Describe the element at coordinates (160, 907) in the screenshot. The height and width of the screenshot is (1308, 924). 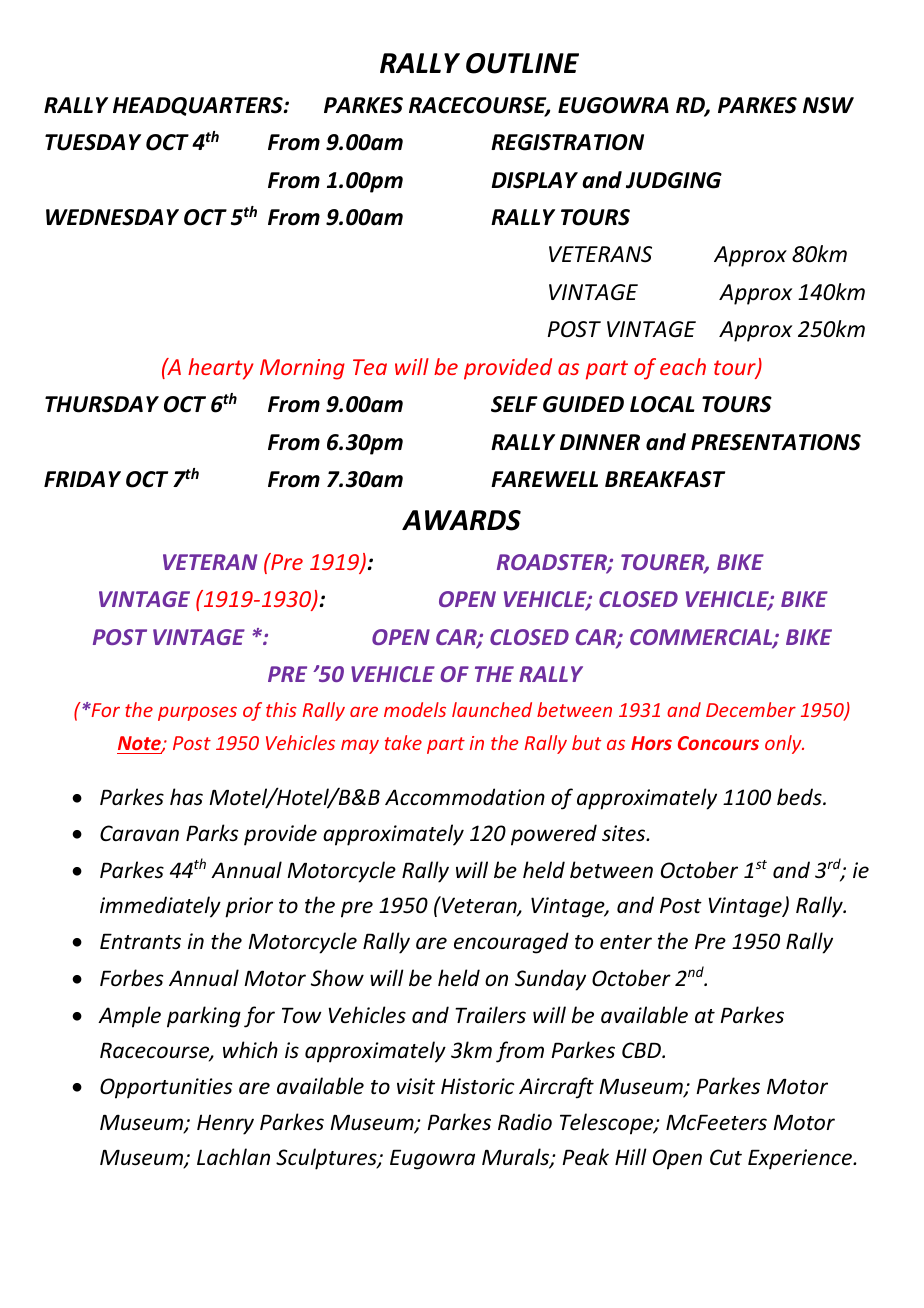
I see `immediately` at that location.
